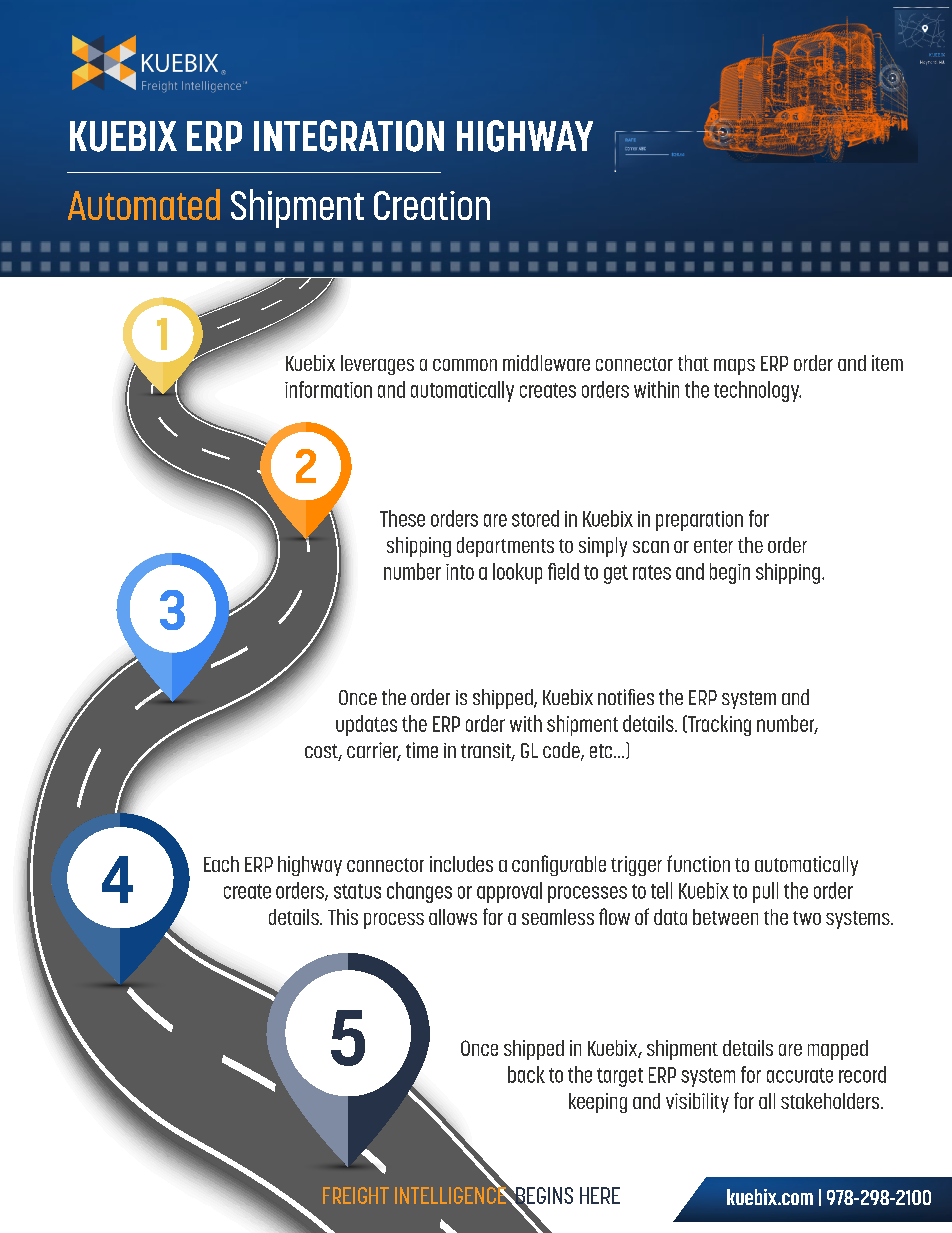  Describe the element at coordinates (432, 205) in the screenshot. I see `Creation` at that location.
